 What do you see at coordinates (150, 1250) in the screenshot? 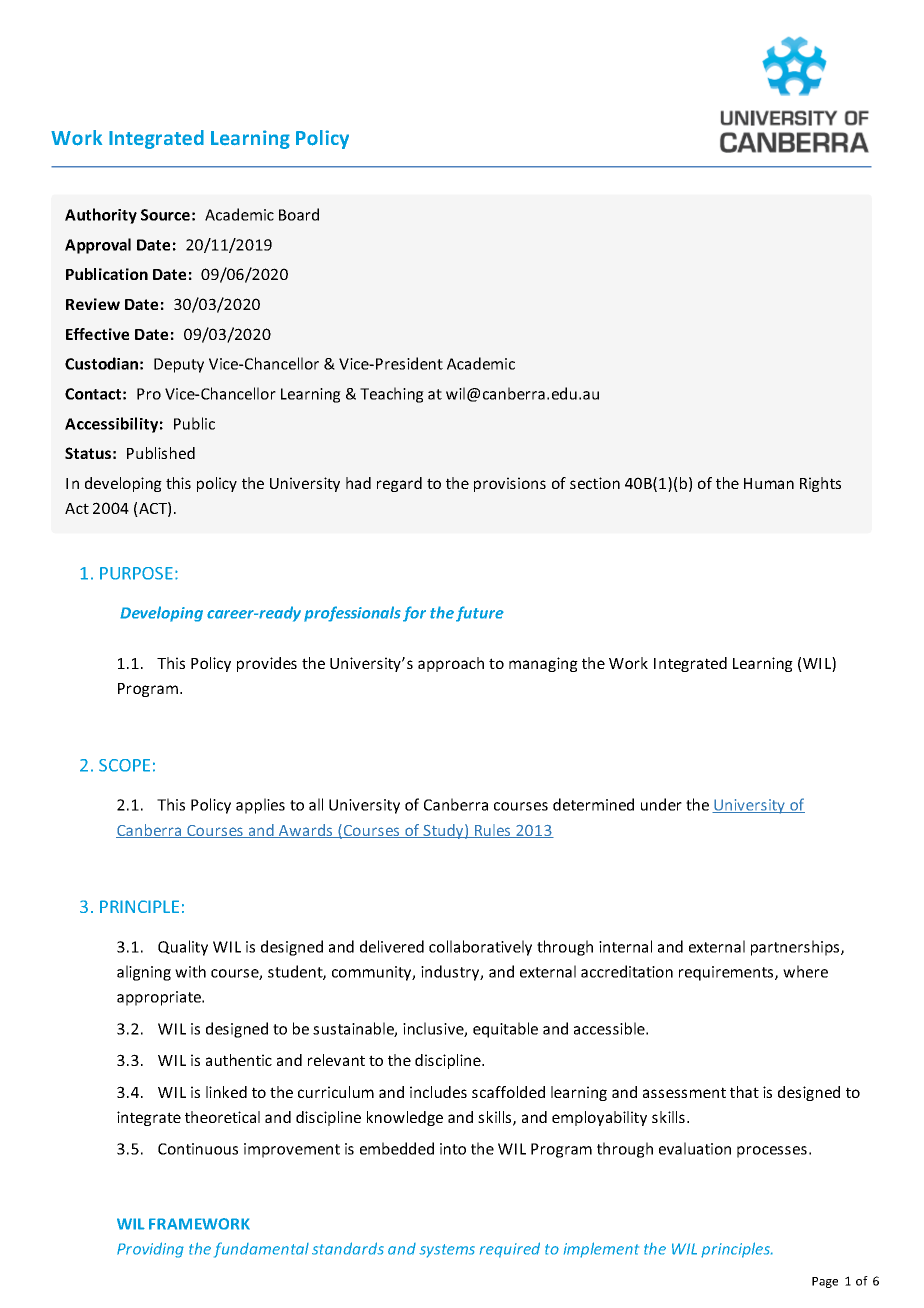
I see `Providing` at bounding box center [150, 1250].
